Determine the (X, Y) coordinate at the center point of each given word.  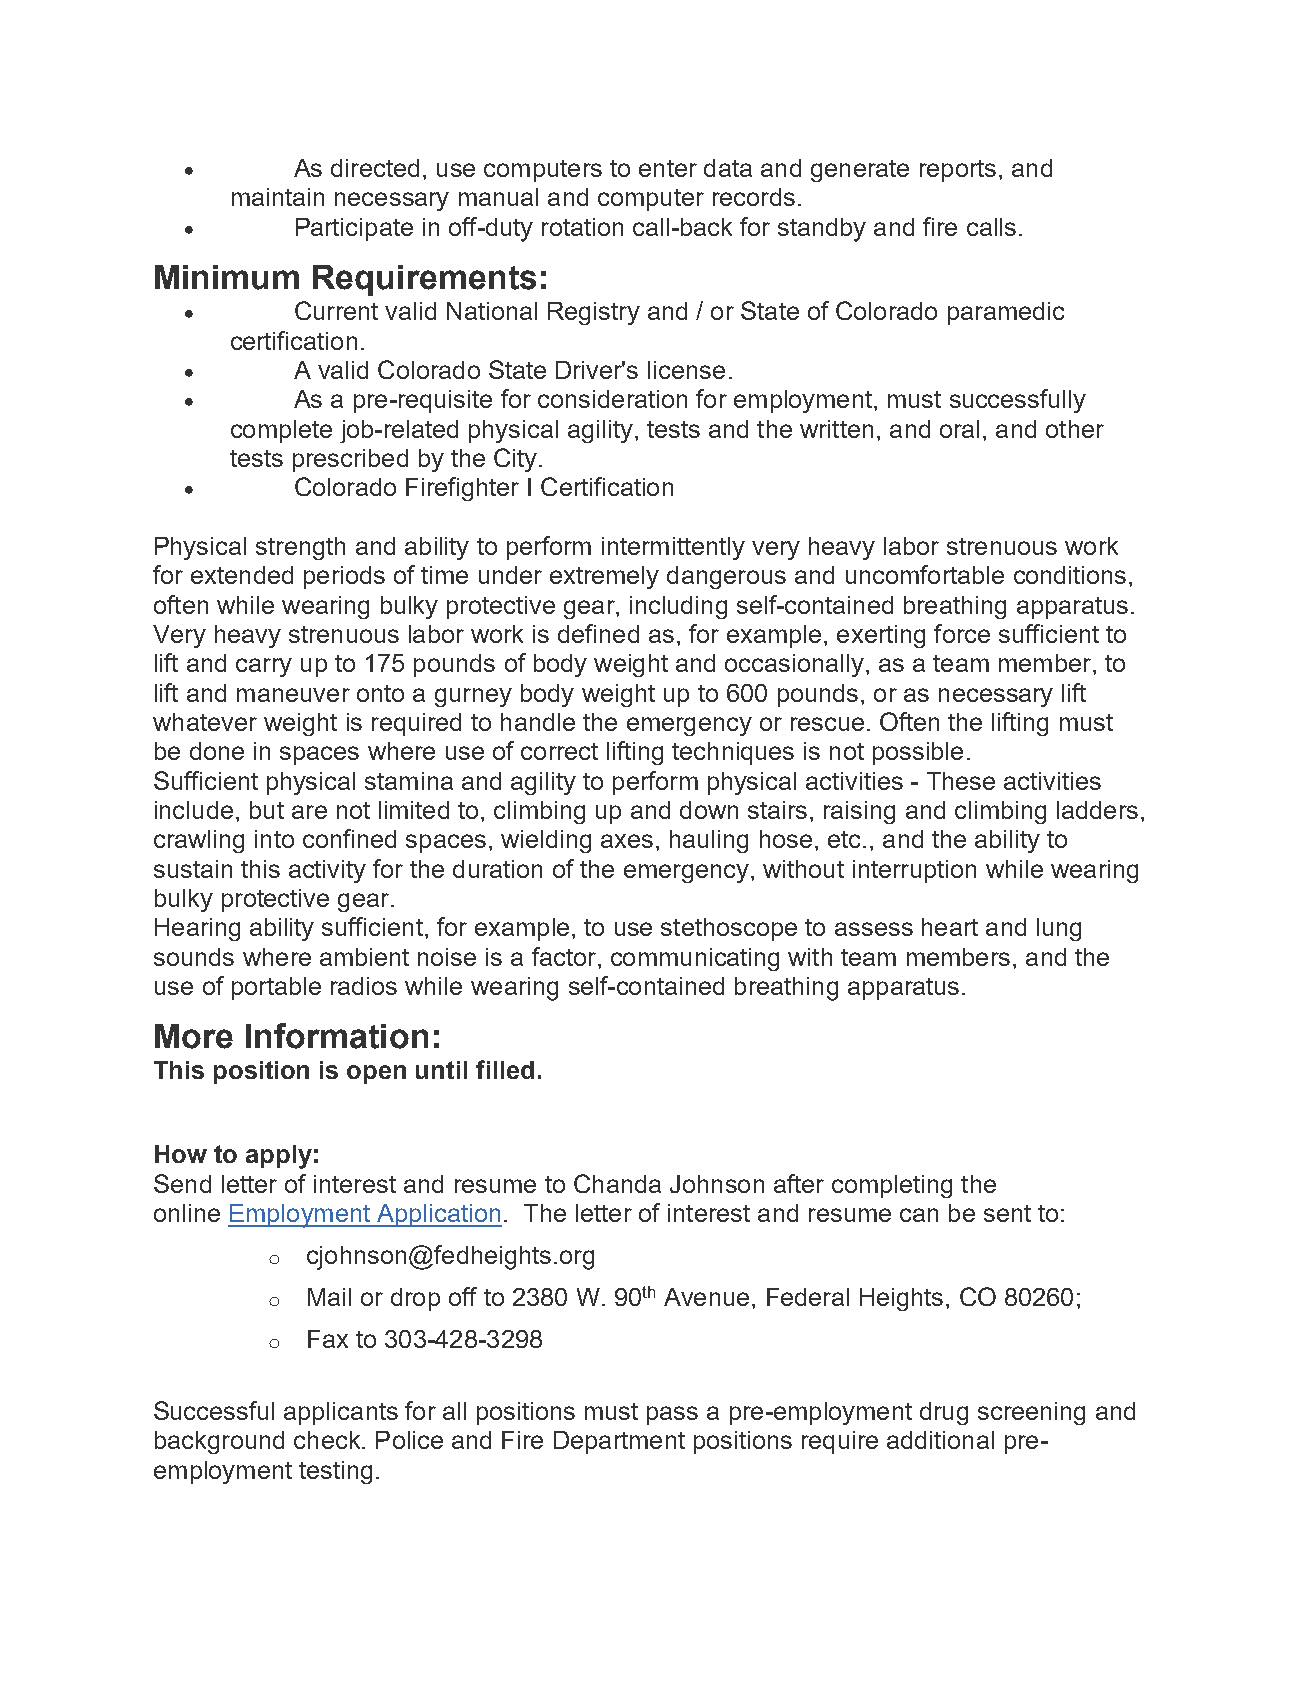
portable (276, 988)
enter (668, 168)
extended (242, 575)
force (962, 633)
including (678, 607)
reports (958, 171)
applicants (341, 1413)
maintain (278, 197)
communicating (695, 959)
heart (950, 927)
